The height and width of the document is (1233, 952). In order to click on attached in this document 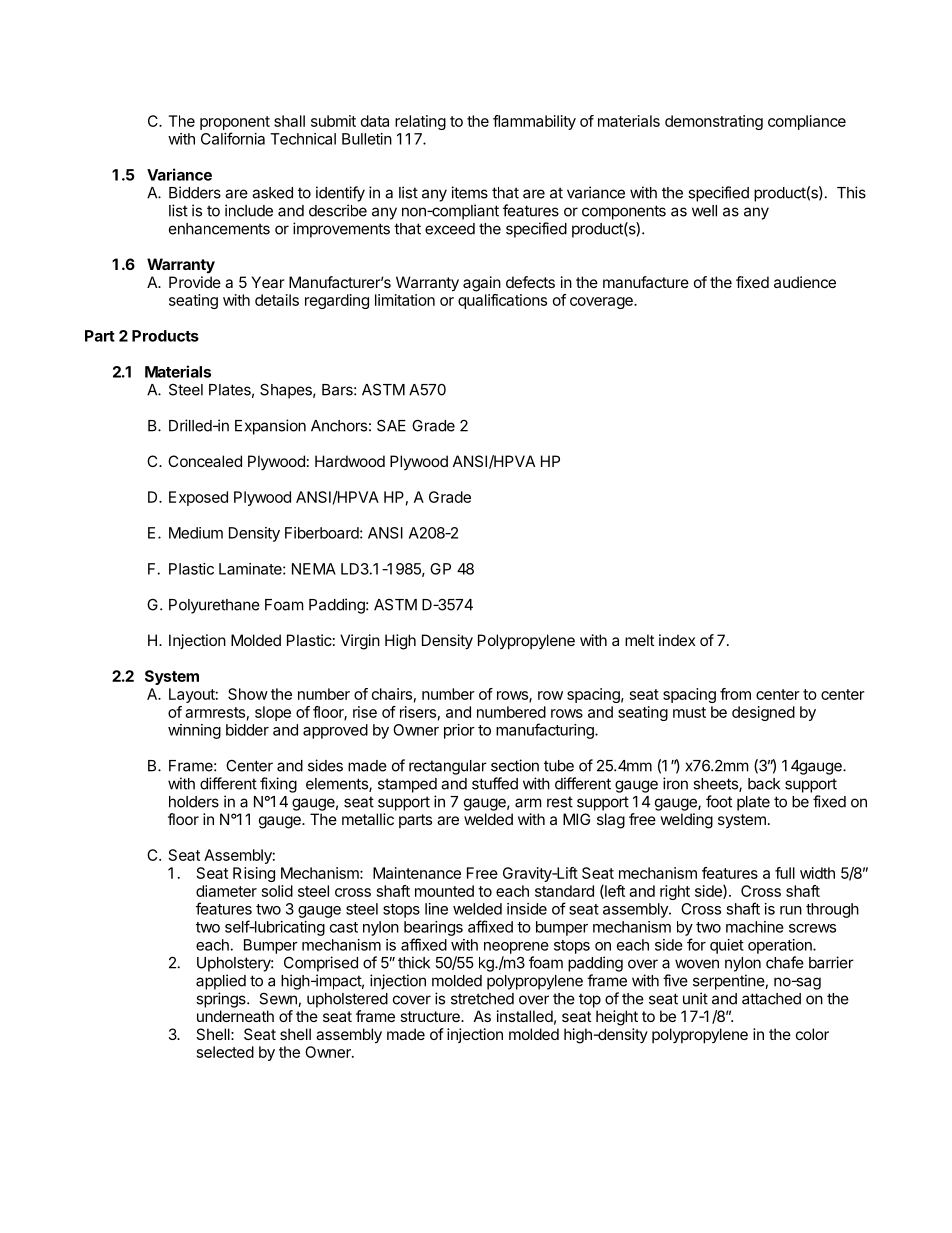, I will do `click(771, 999)`.
